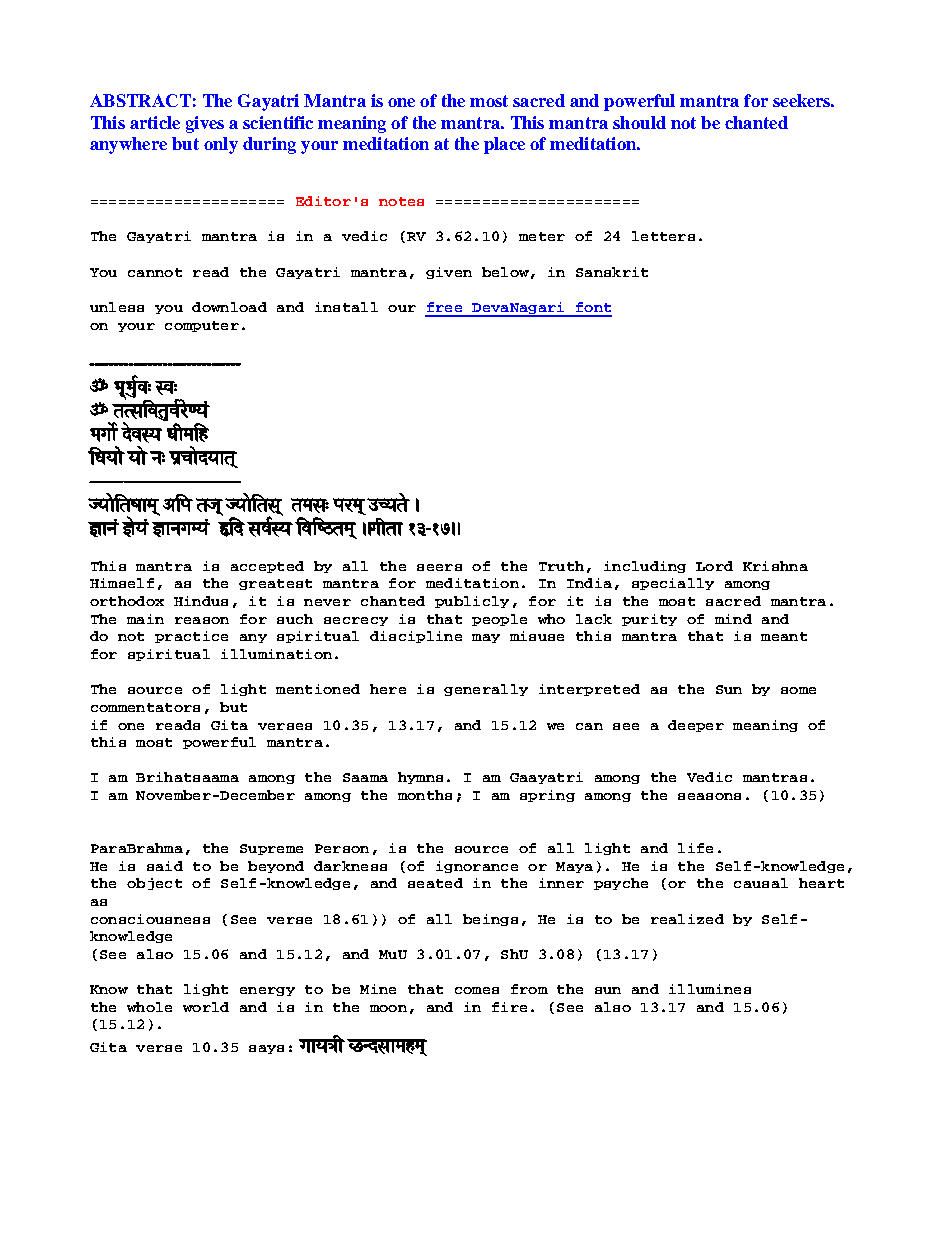 This document has width=952, height=1233. What do you see at coordinates (145, 707) in the document?
I see `commentators` at bounding box center [145, 707].
